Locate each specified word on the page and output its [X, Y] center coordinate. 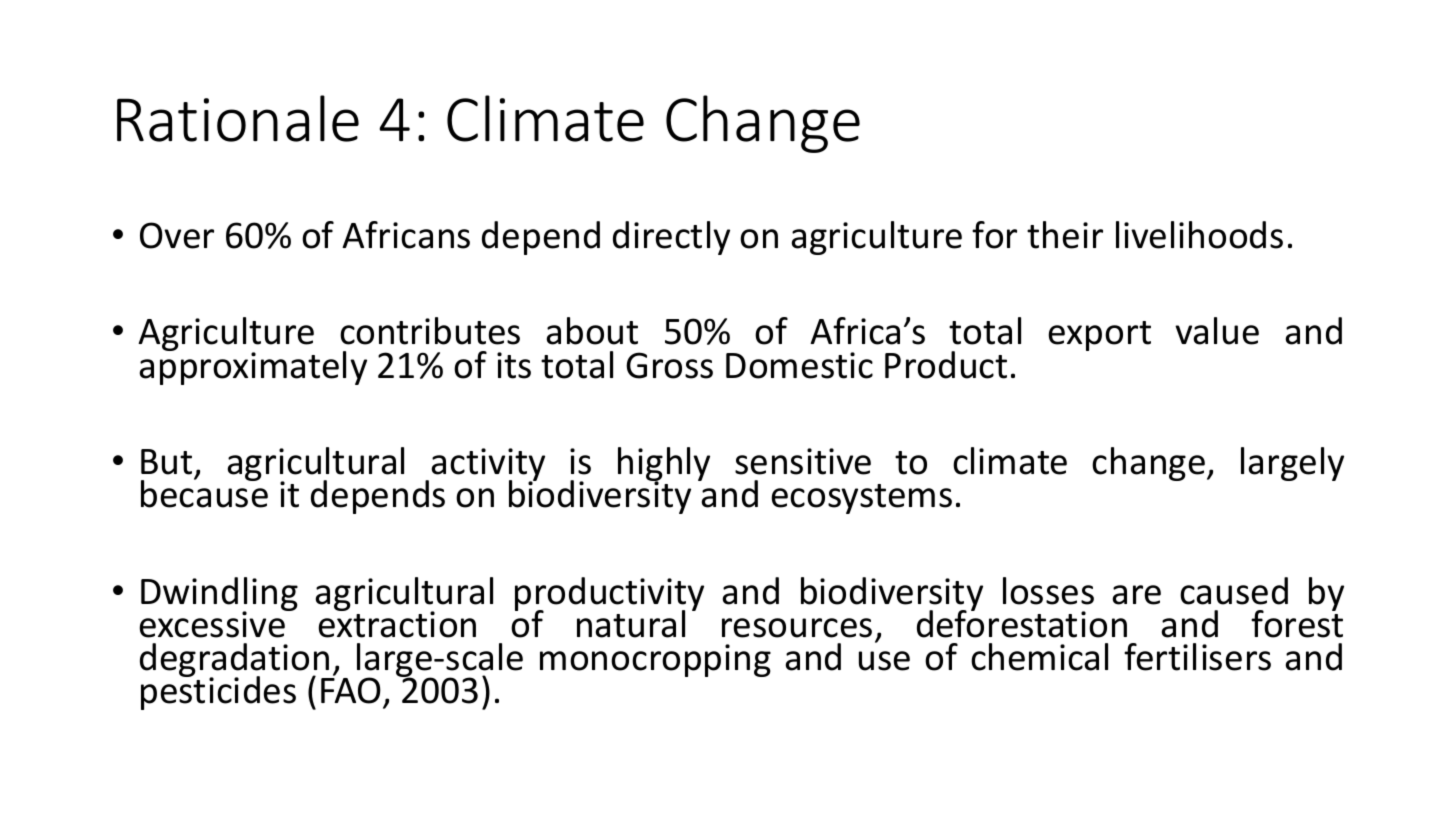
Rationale [238, 118]
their [1065, 235]
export [1100, 336]
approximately [253, 367]
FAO [351, 690]
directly [671, 238]
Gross [669, 365]
